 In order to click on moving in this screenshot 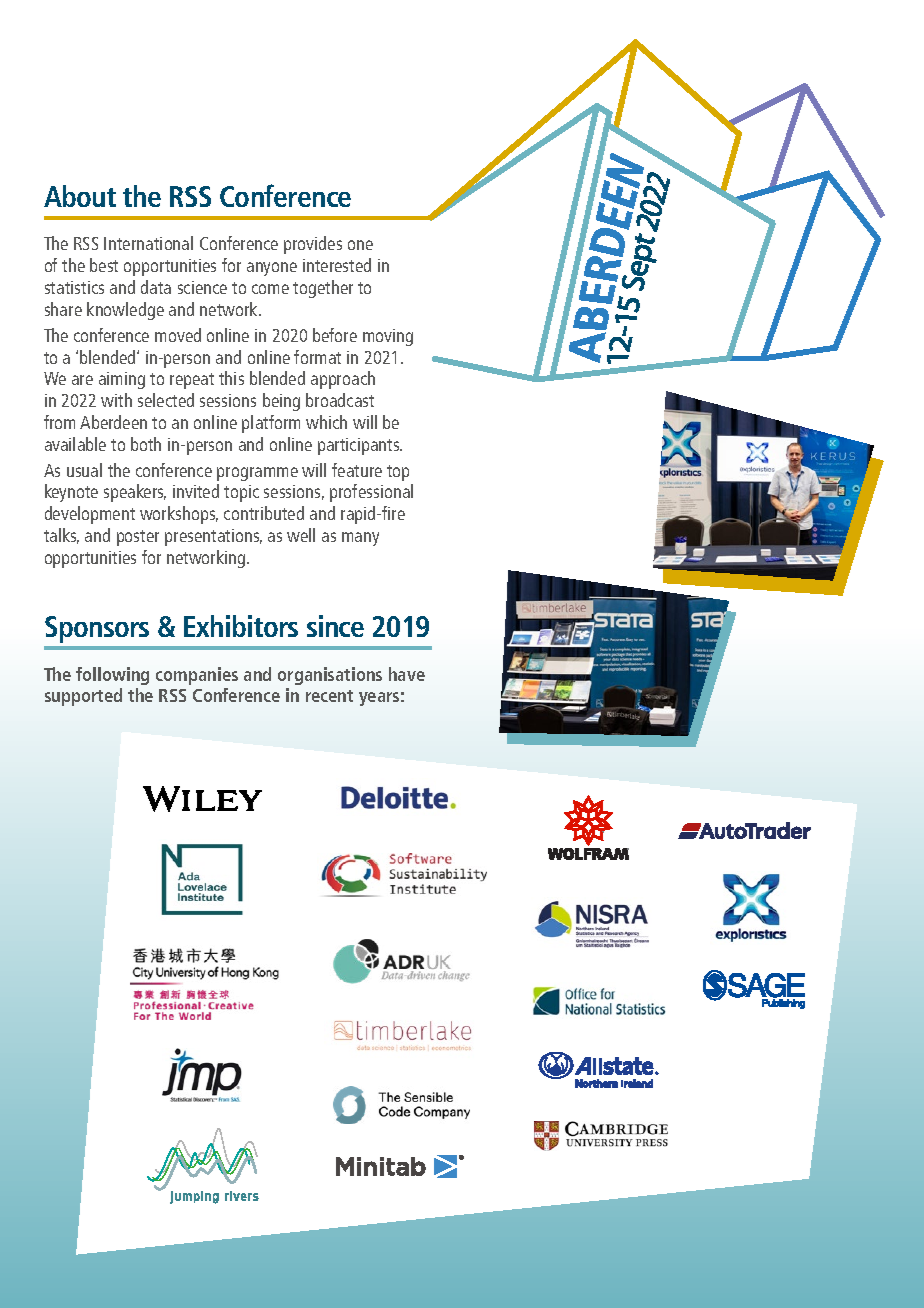, I will do `click(388, 337)`.
